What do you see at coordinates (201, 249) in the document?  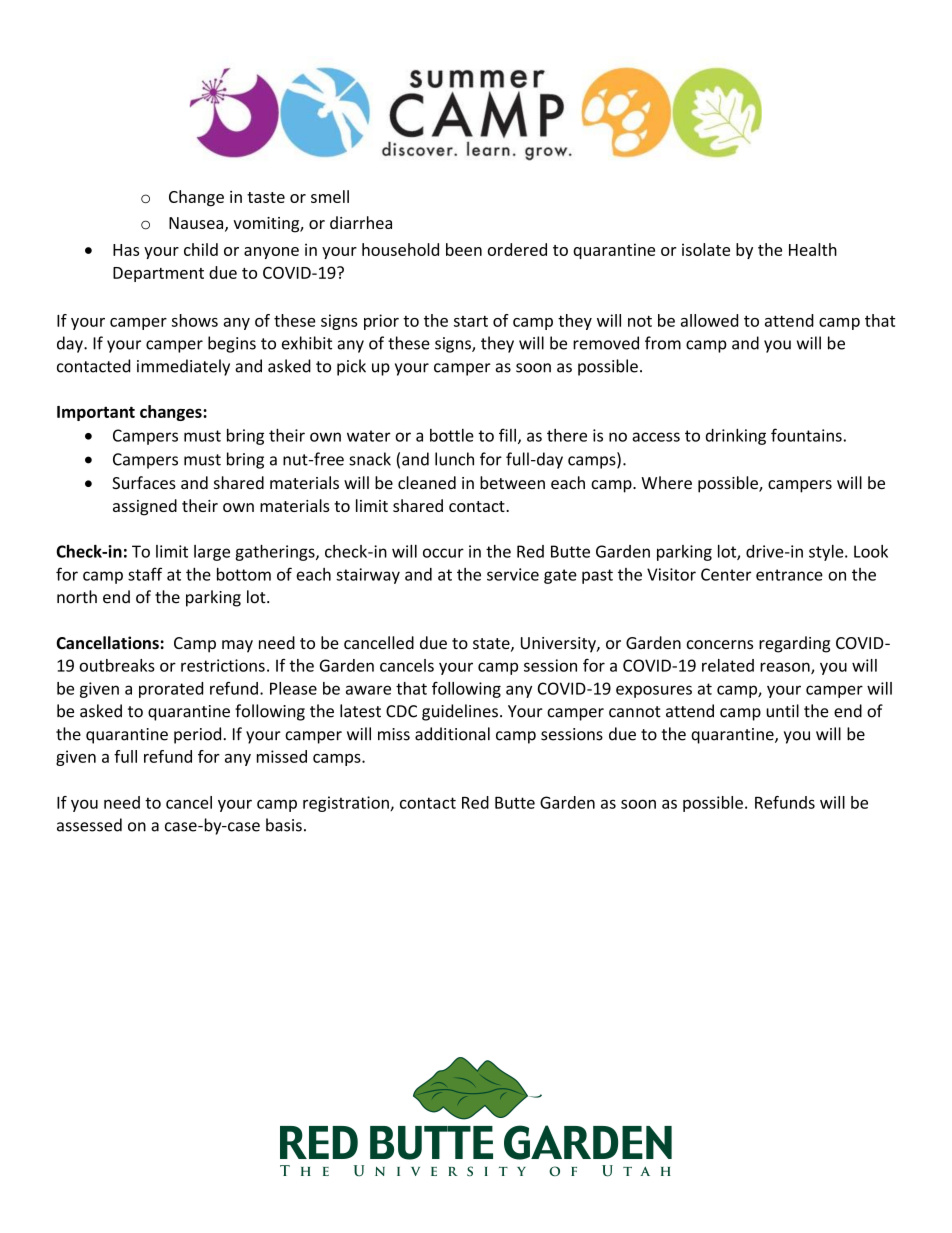 I see `child` at bounding box center [201, 249].
